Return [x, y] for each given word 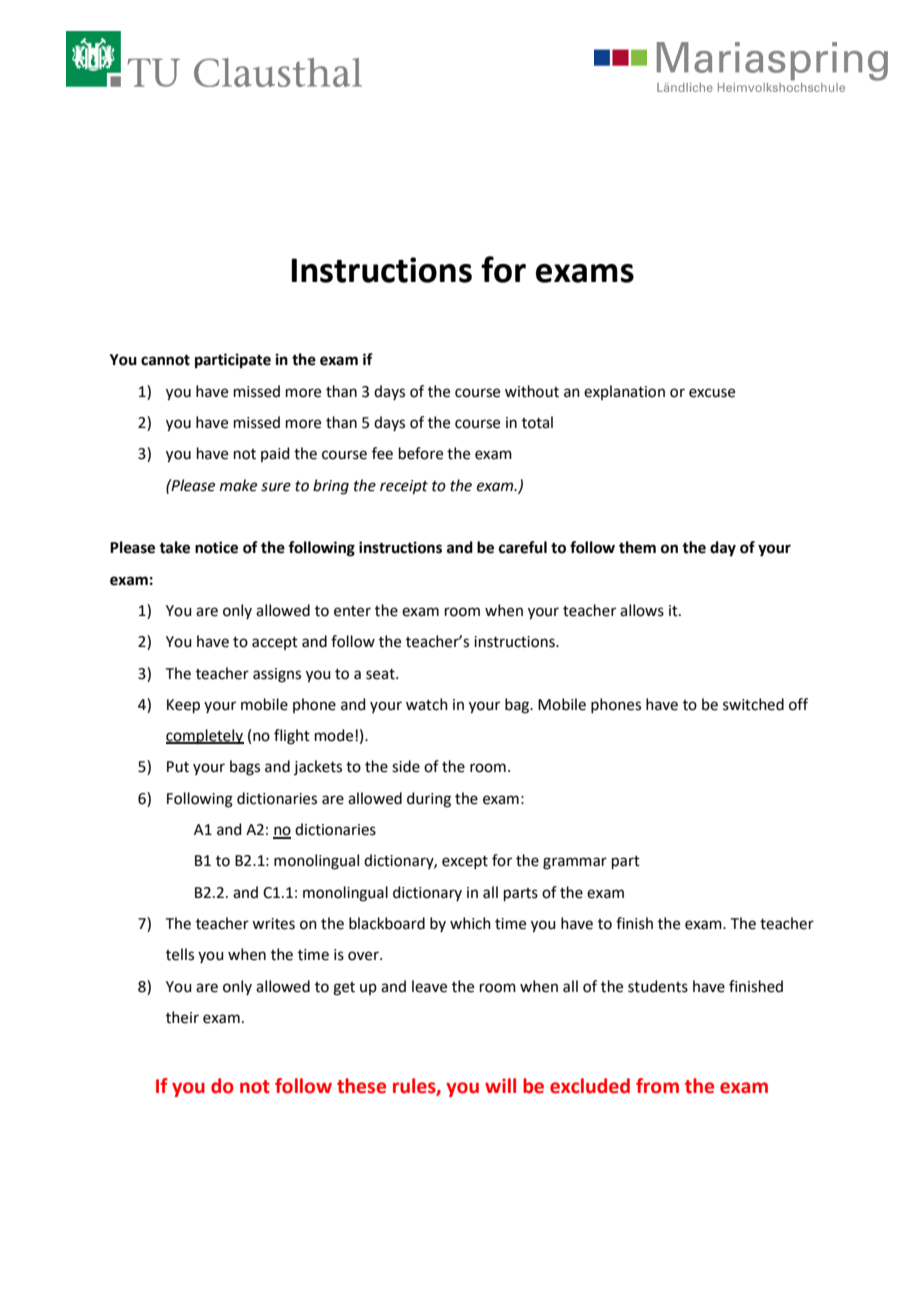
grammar [575, 863]
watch [427, 704]
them [637, 547]
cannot [165, 360]
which [470, 923]
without [532, 391]
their [182, 1017]
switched [753, 704]
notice [216, 547]
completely [205, 736]
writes [273, 924]
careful [523, 547]
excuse [712, 393]
